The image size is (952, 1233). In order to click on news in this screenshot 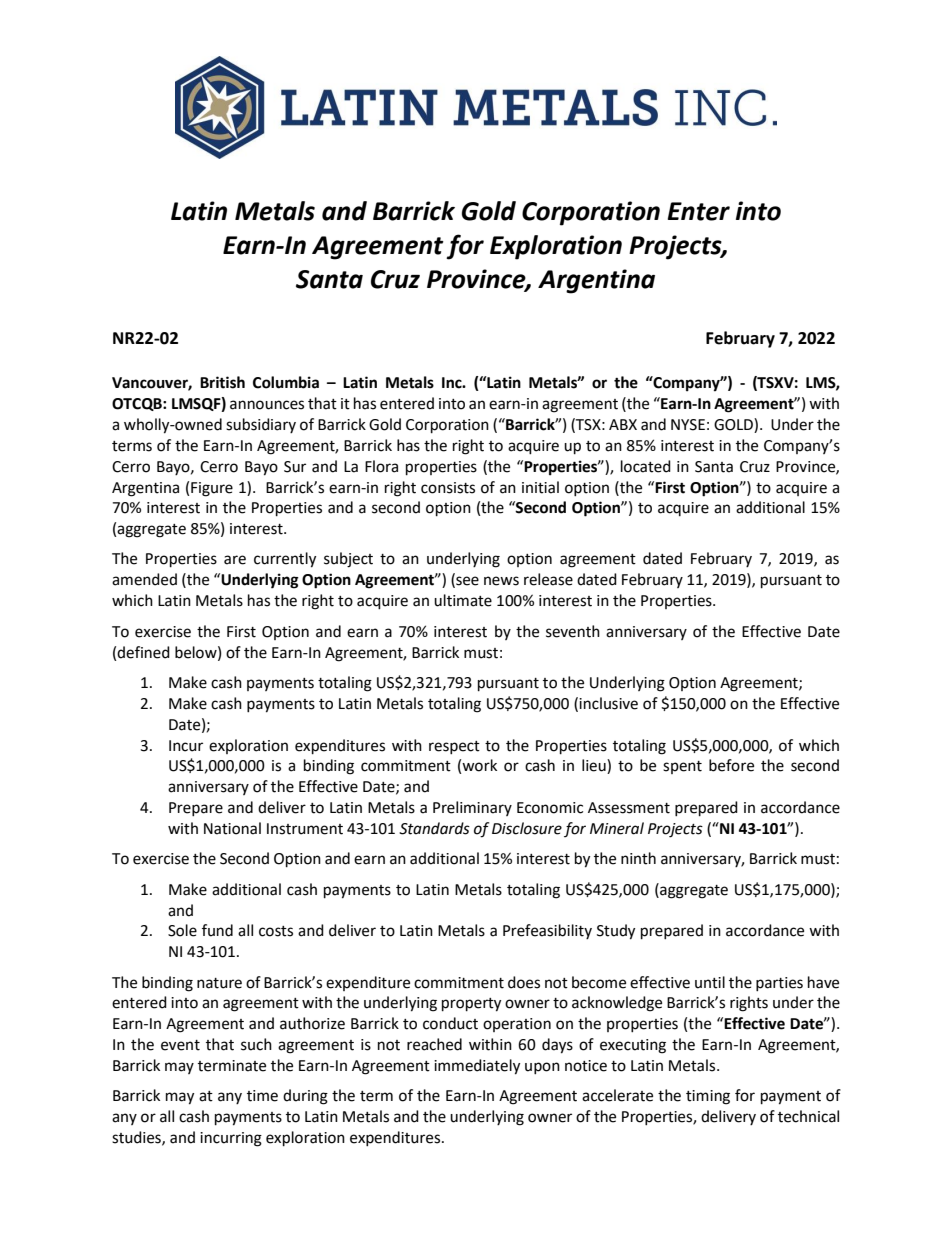, I will do `click(501, 581)`.
